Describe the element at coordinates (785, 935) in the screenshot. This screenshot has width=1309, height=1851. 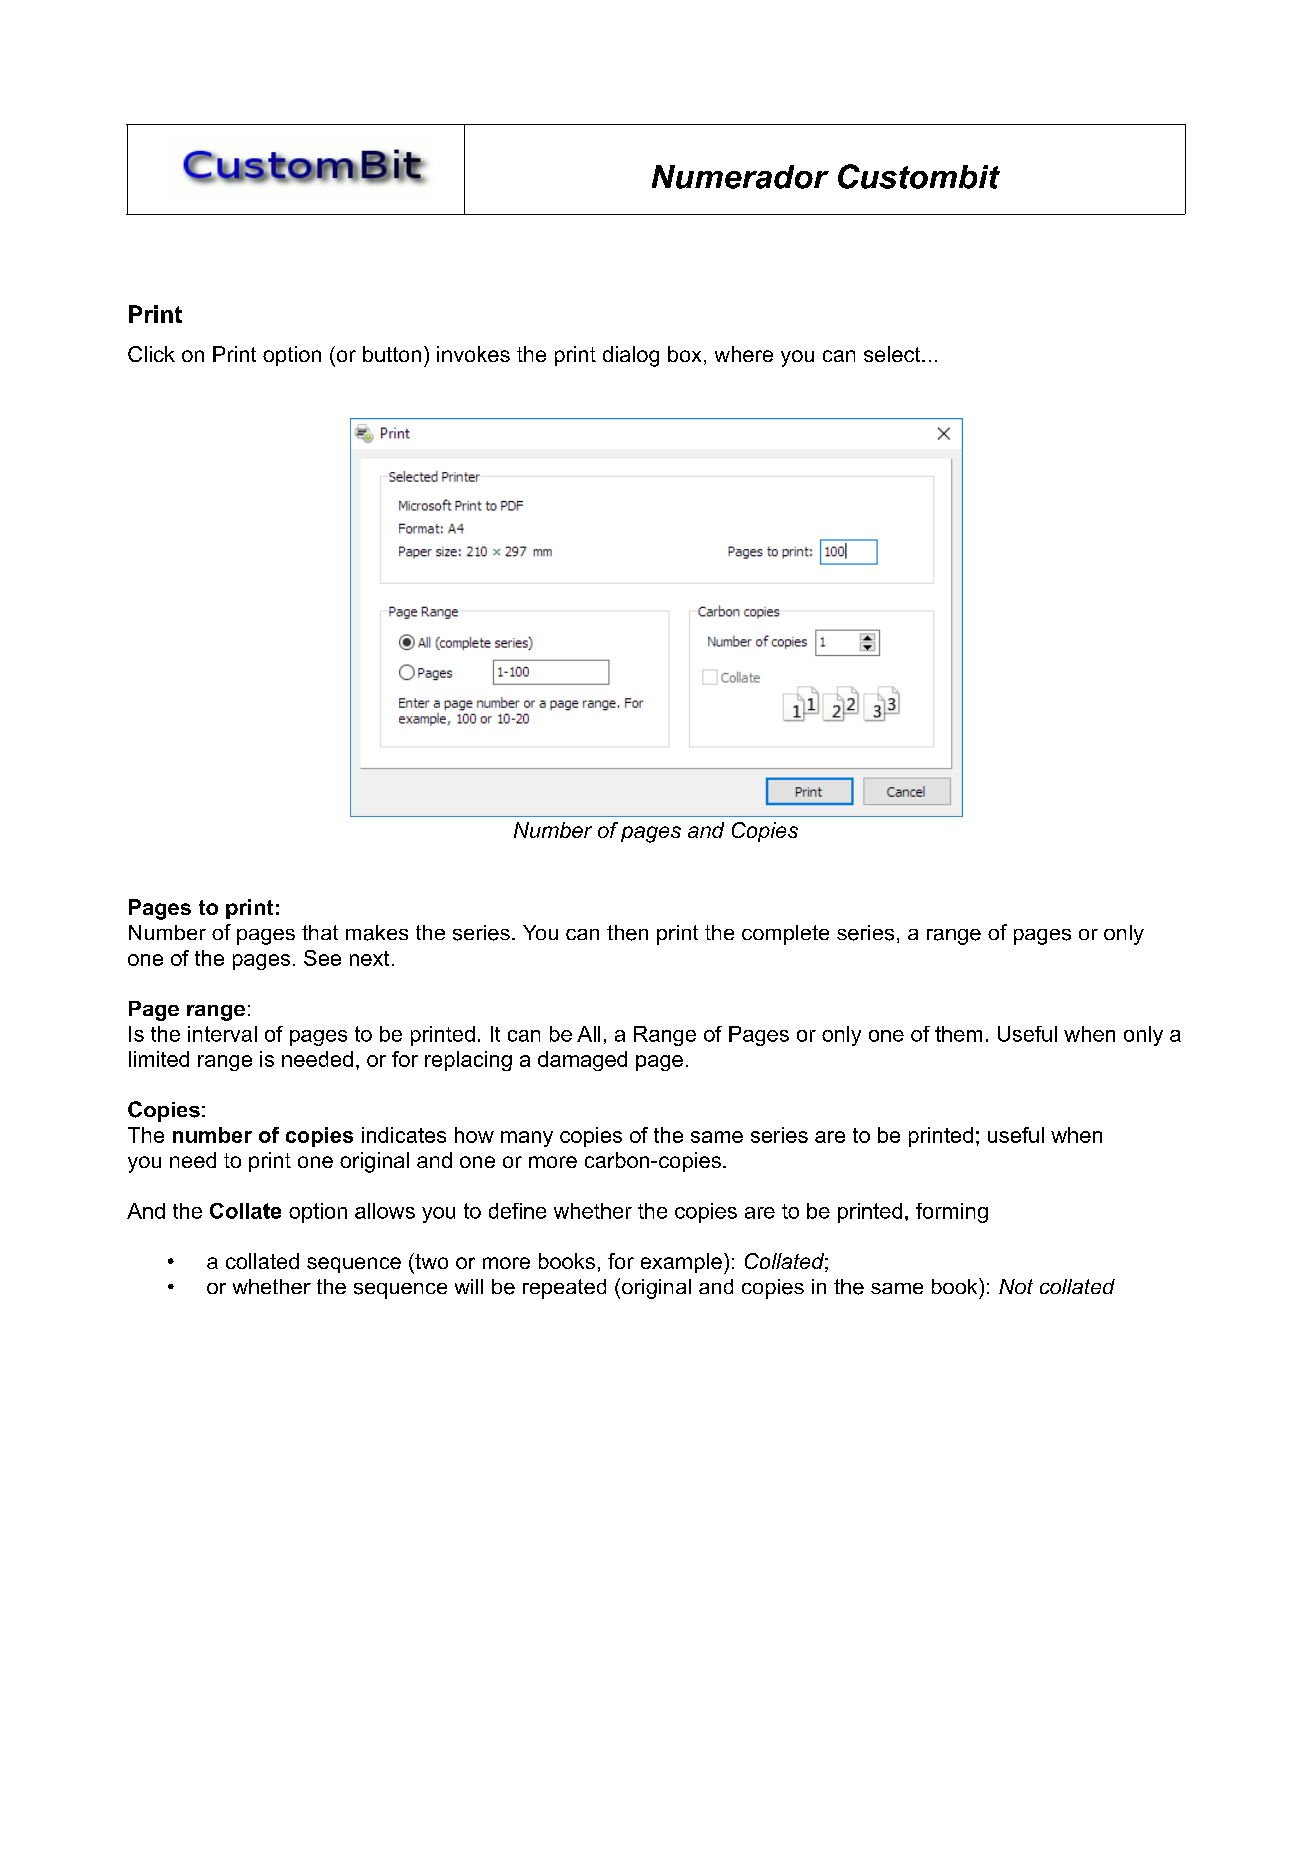
I see `complete` at that location.
